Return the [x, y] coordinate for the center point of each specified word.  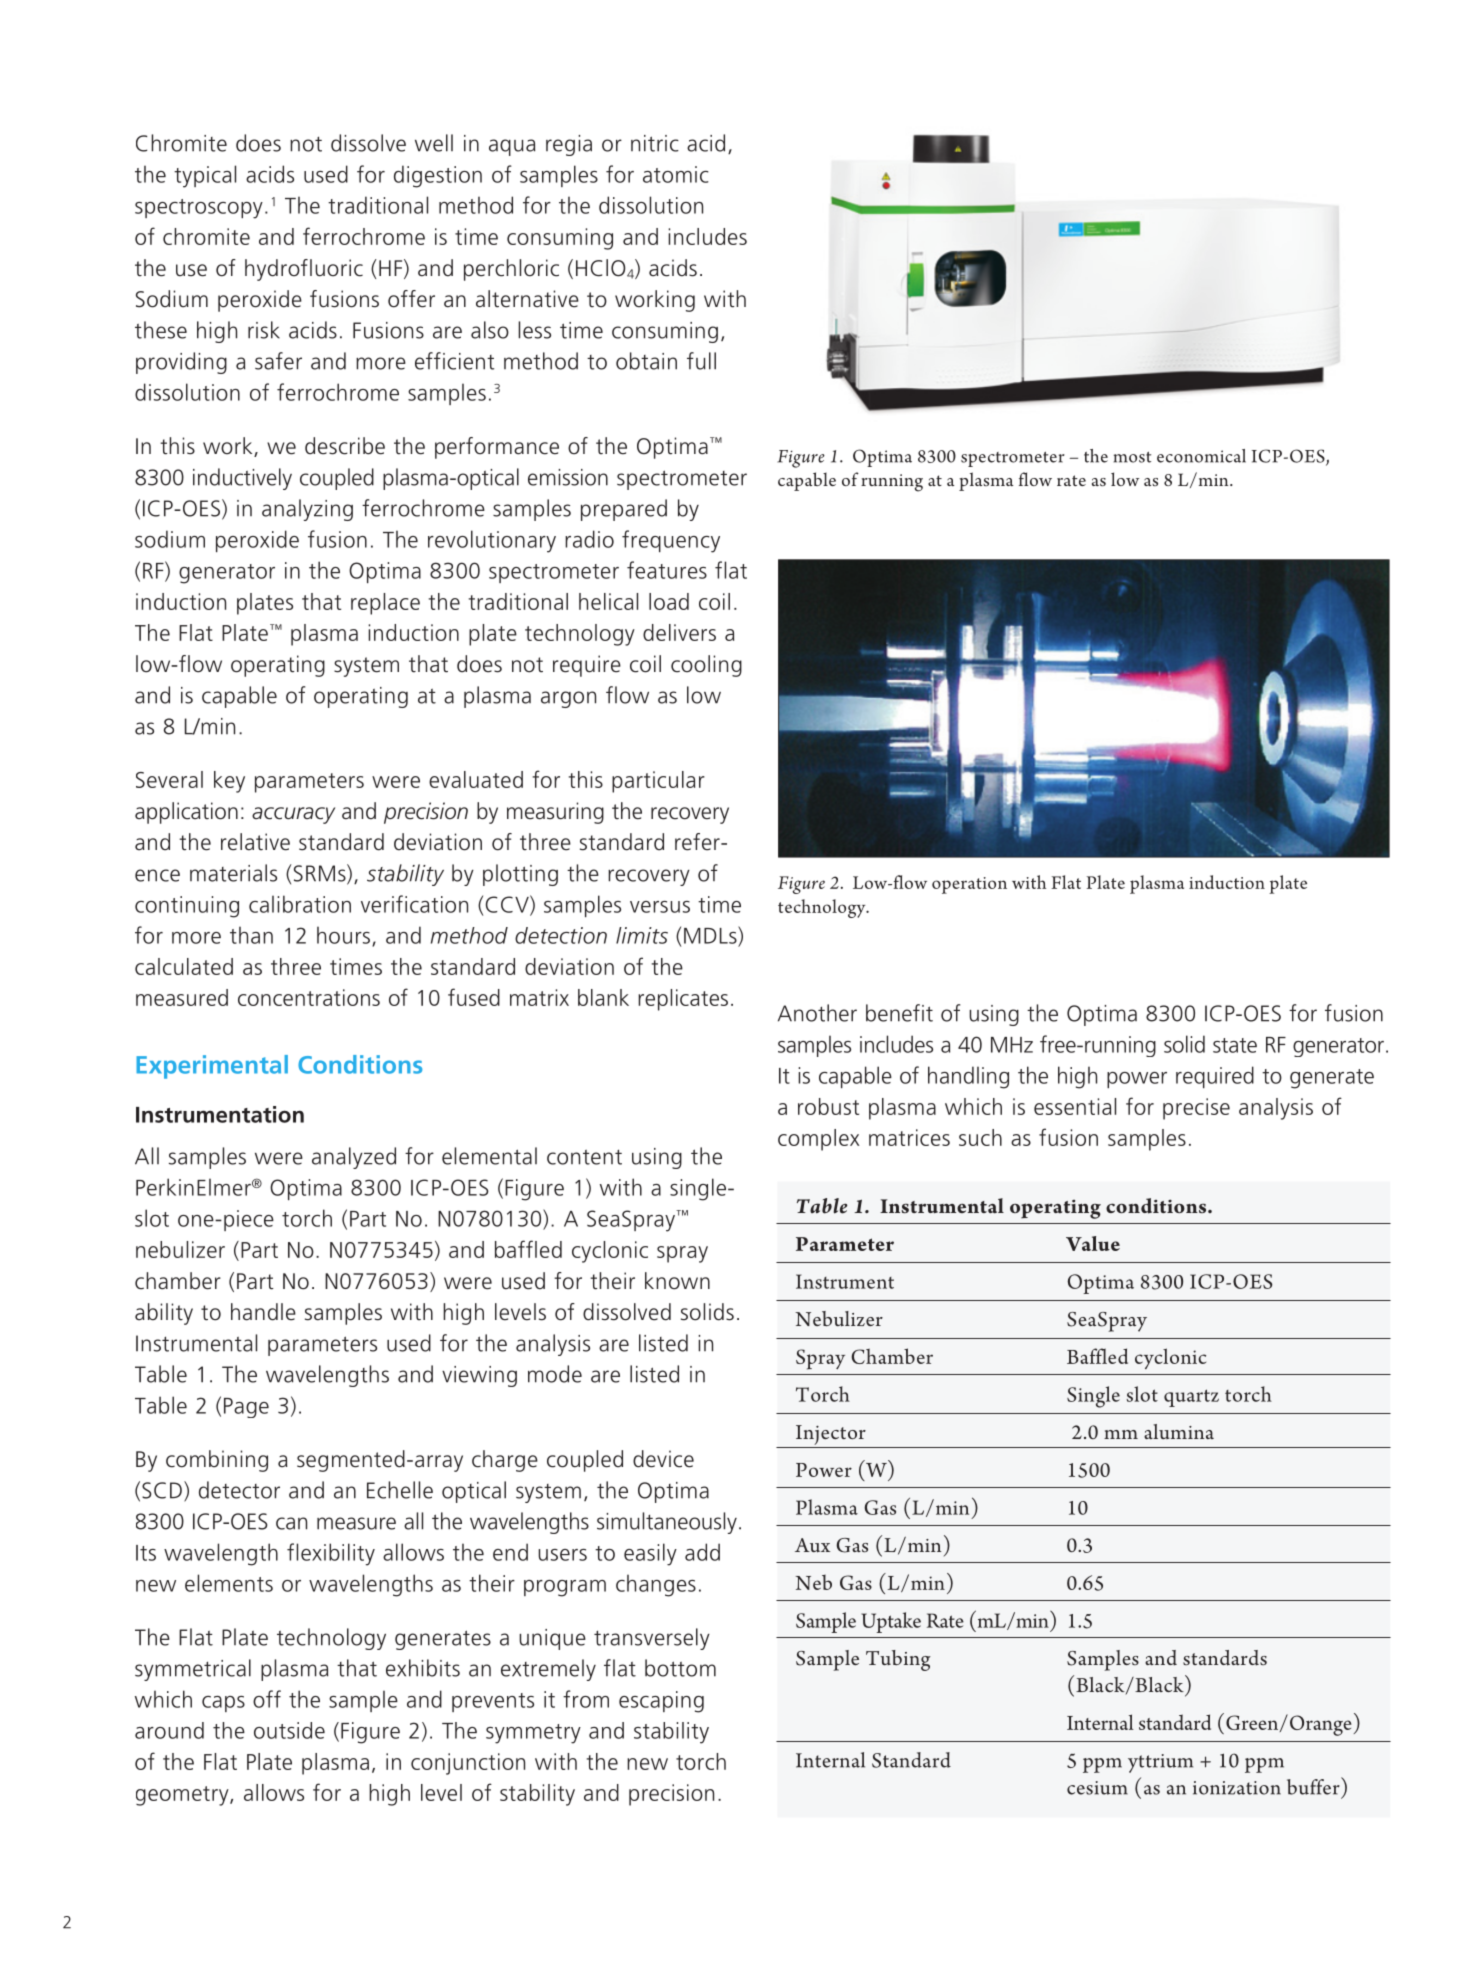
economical [1201, 456]
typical [205, 176]
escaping [661, 1702]
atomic [676, 174]
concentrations [309, 997]
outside [289, 1730]
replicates [683, 1000]
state [1235, 1045]
